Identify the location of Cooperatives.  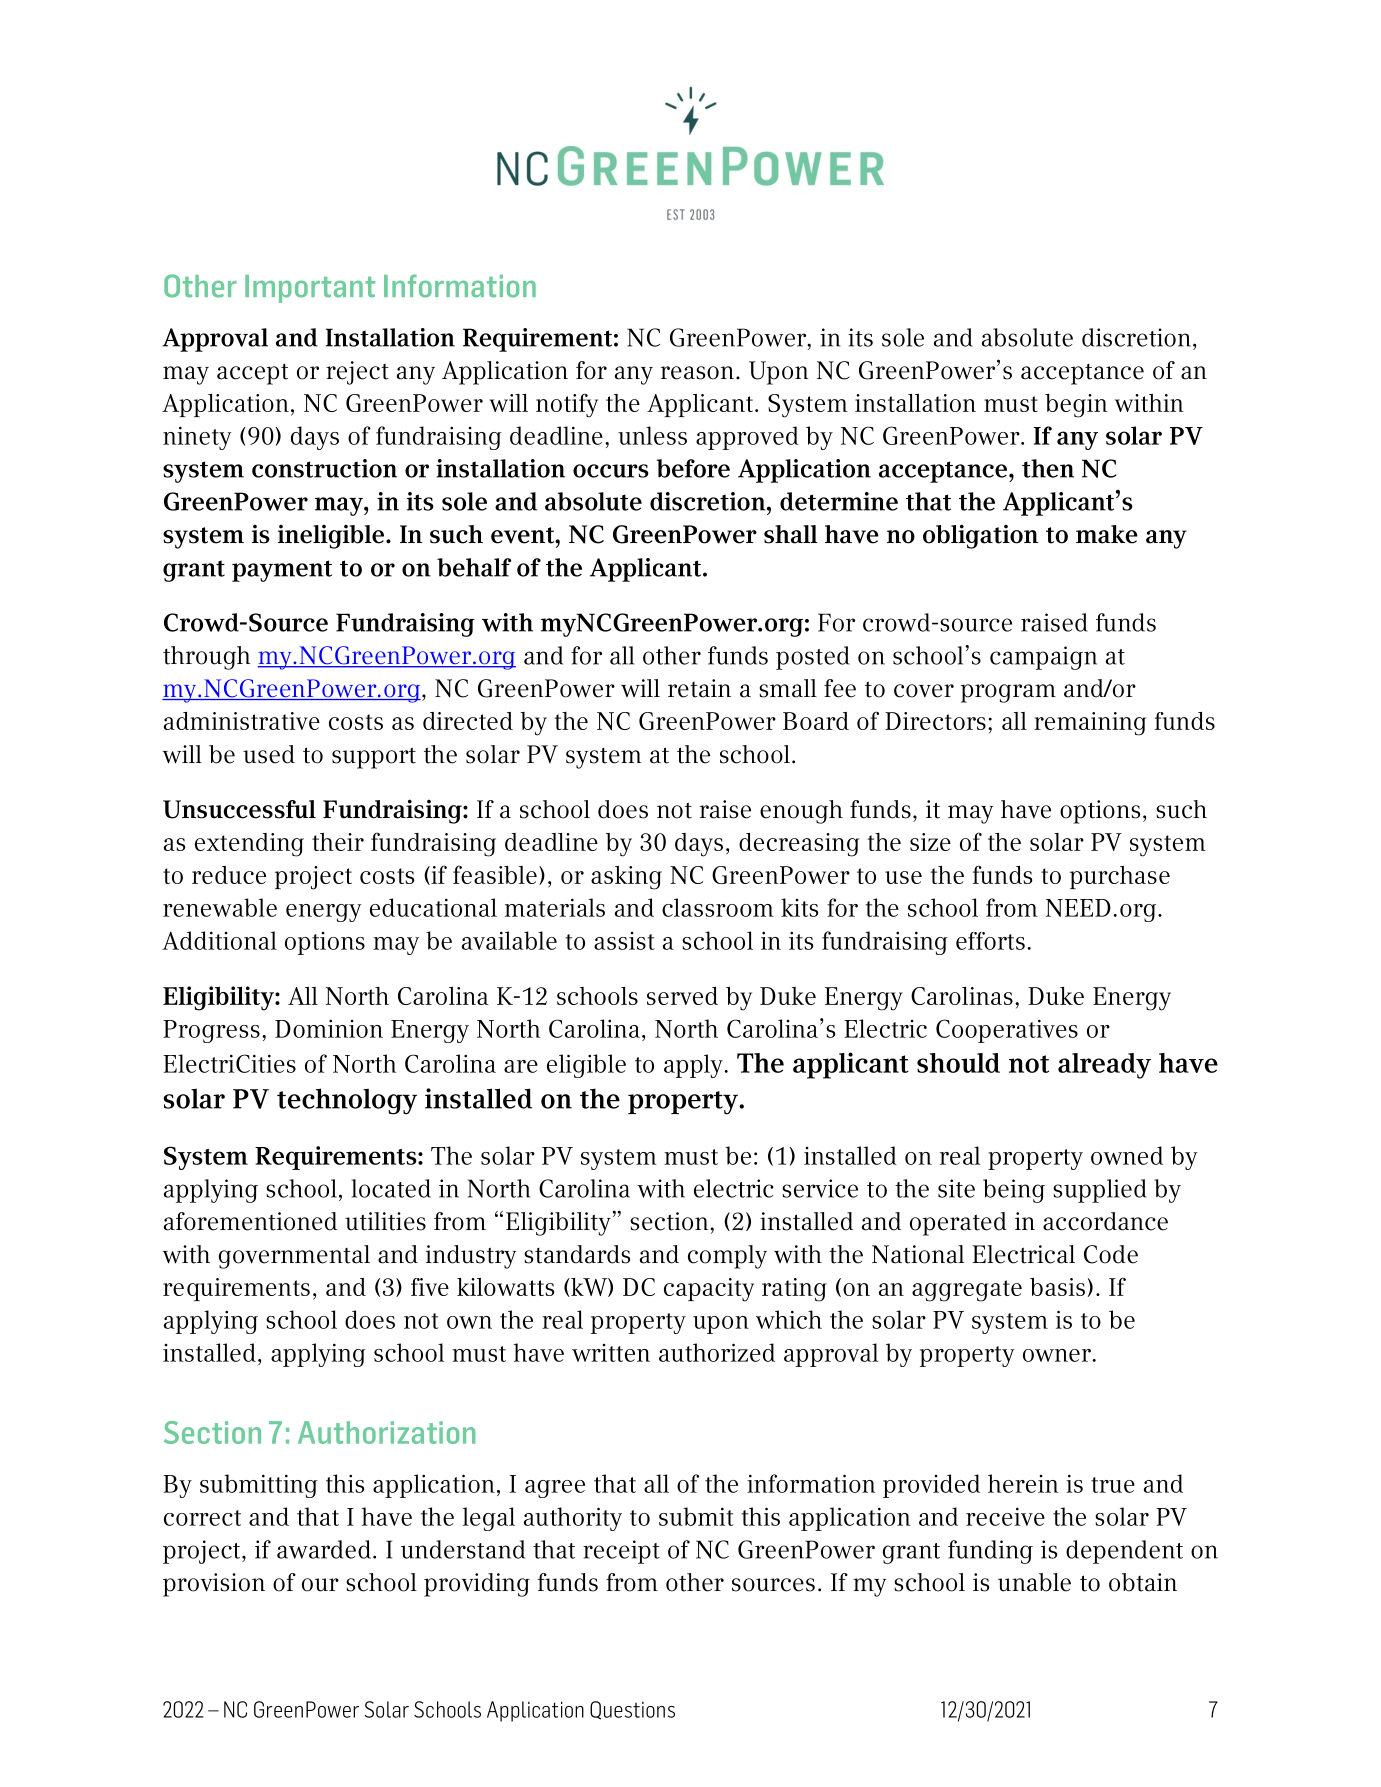
(1007, 1031).
